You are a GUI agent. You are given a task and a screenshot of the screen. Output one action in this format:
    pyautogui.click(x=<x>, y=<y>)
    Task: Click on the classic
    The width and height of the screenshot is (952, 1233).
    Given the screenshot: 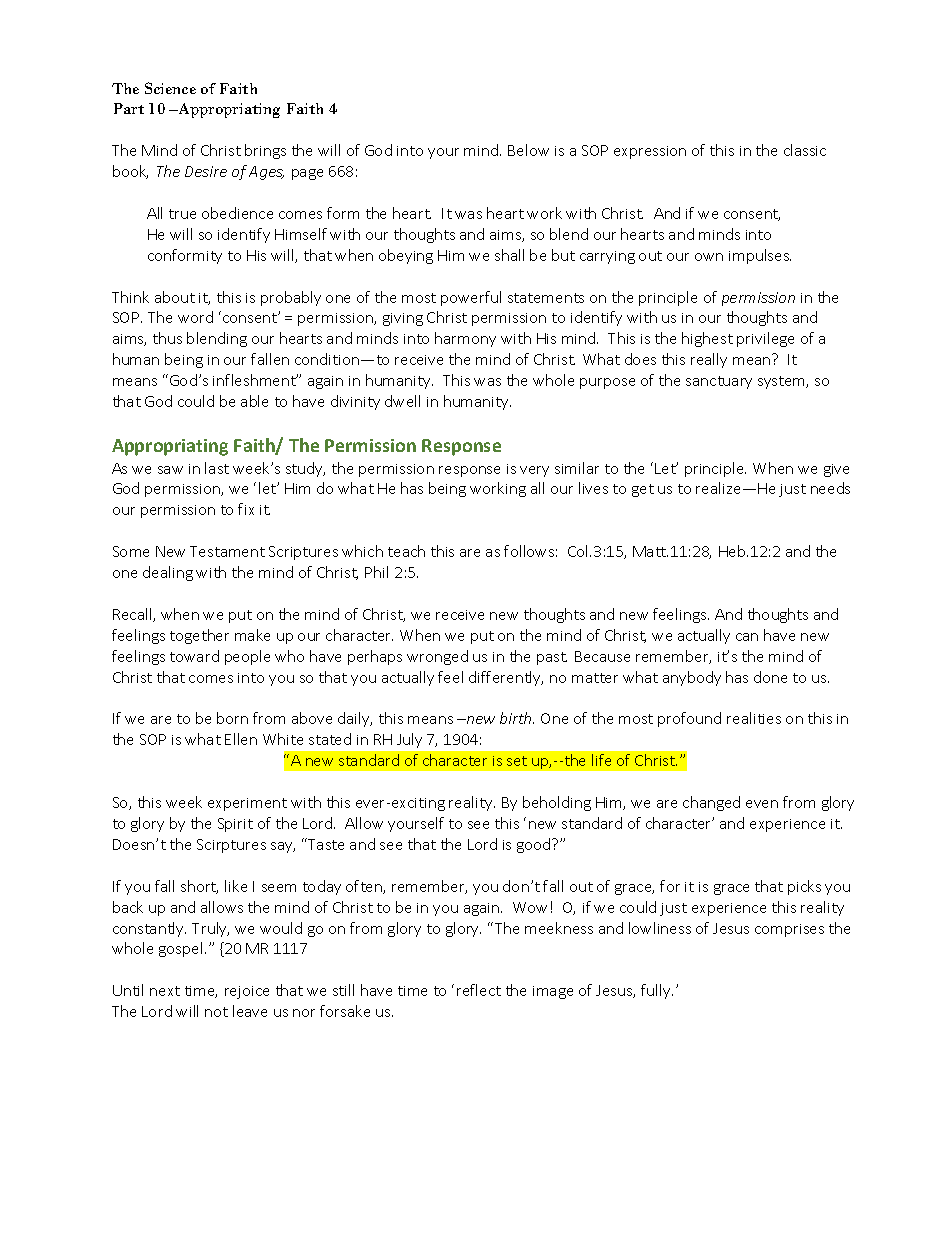 What is the action you would take?
    pyautogui.click(x=805, y=150)
